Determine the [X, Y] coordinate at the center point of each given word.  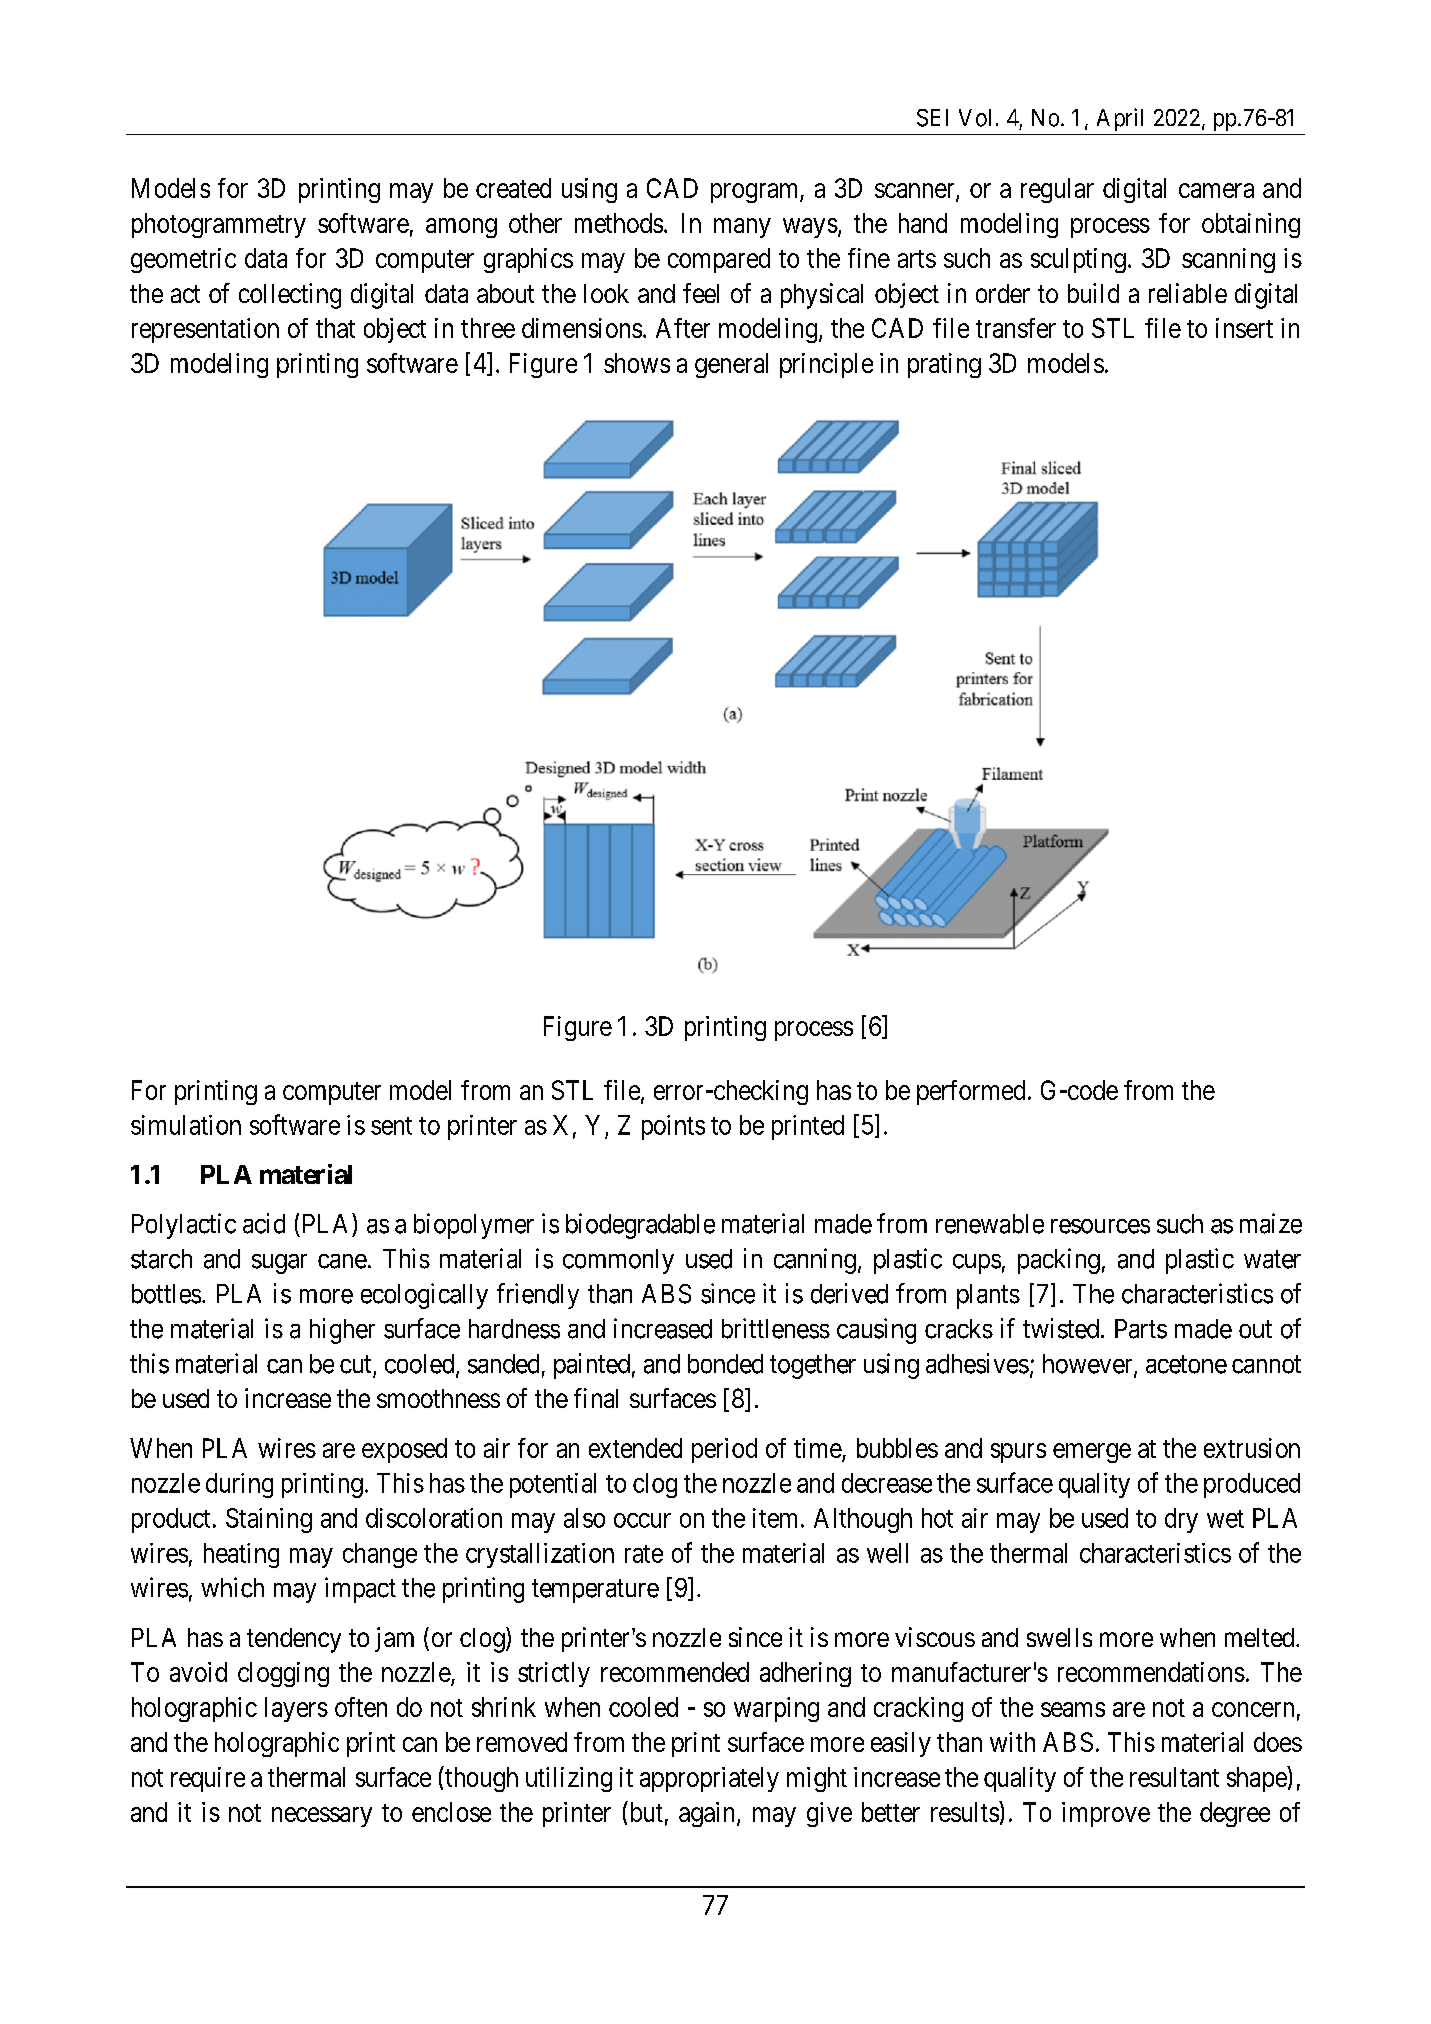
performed [971, 1092]
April [1120, 119]
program [756, 193]
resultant [1174, 1777]
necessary [322, 1817]
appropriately [709, 1779]
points [673, 1127]
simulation [186, 1125]
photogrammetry [219, 225]
